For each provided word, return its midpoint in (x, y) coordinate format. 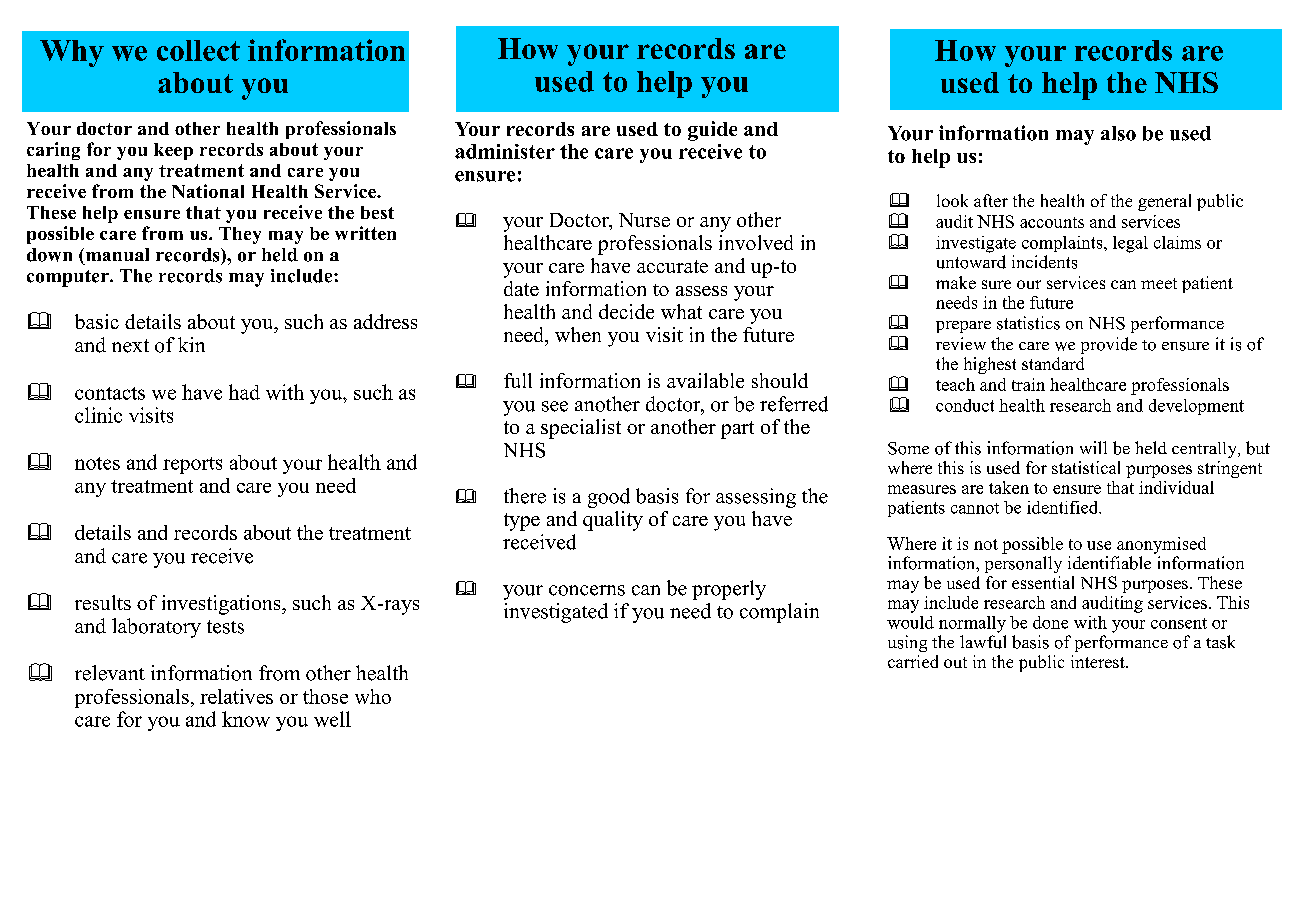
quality (613, 521)
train (1028, 384)
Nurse (644, 220)
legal (1130, 244)
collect (198, 50)
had (244, 392)
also (1118, 133)
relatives (236, 696)
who (373, 696)
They (240, 235)
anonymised (1161, 545)
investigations (222, 605)
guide (712, 131)
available (705, 380)
